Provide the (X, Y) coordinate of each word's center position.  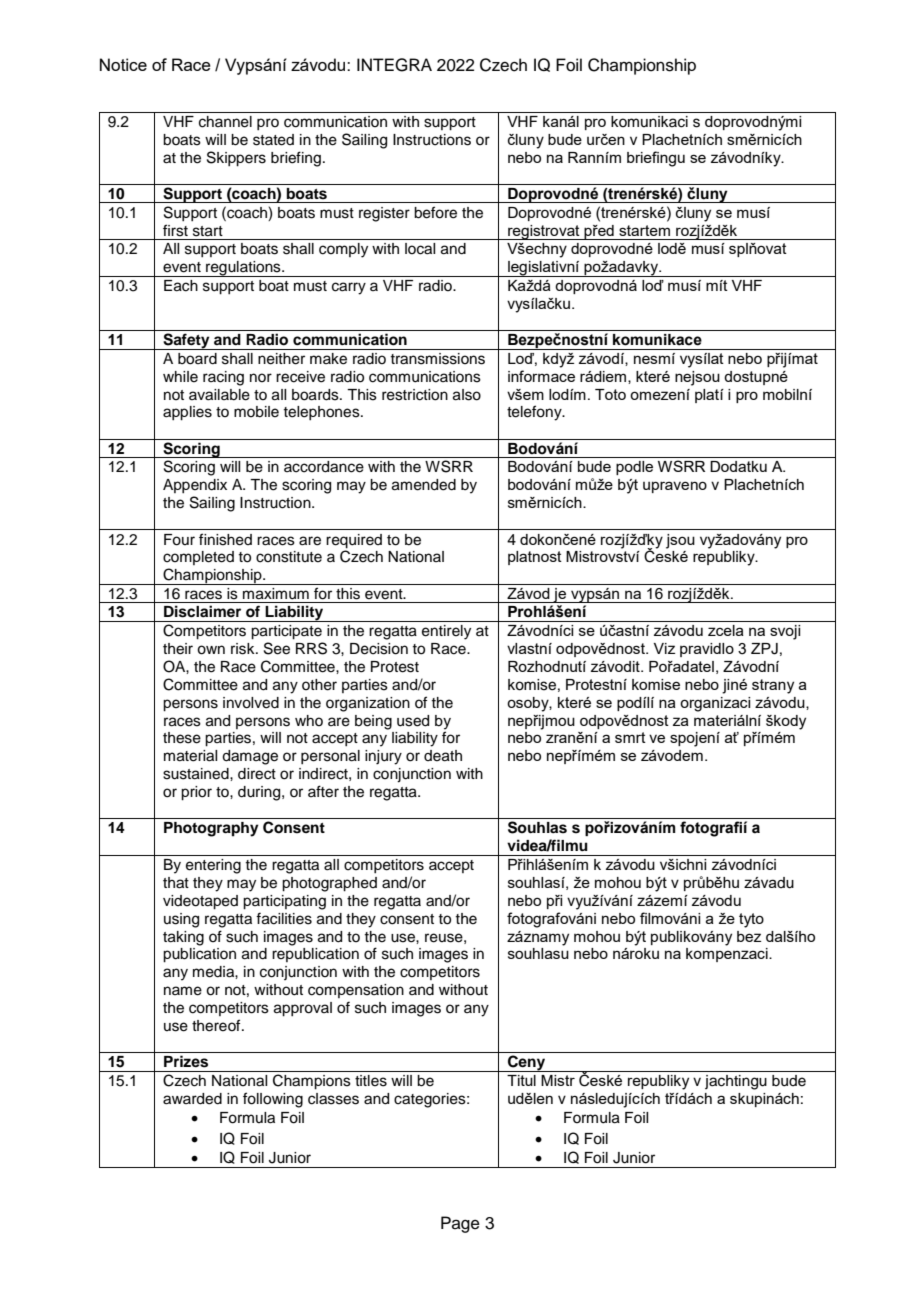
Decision (379, 649)
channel (225, 122)
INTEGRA (394, 65)
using (181, 920)
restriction (415, 395)
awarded (192, 1099)
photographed (329, 884)
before (435, 212)
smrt (630, 737)
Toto (610, 394)
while (180, 377)
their (178, 649)
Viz (664, 648)
